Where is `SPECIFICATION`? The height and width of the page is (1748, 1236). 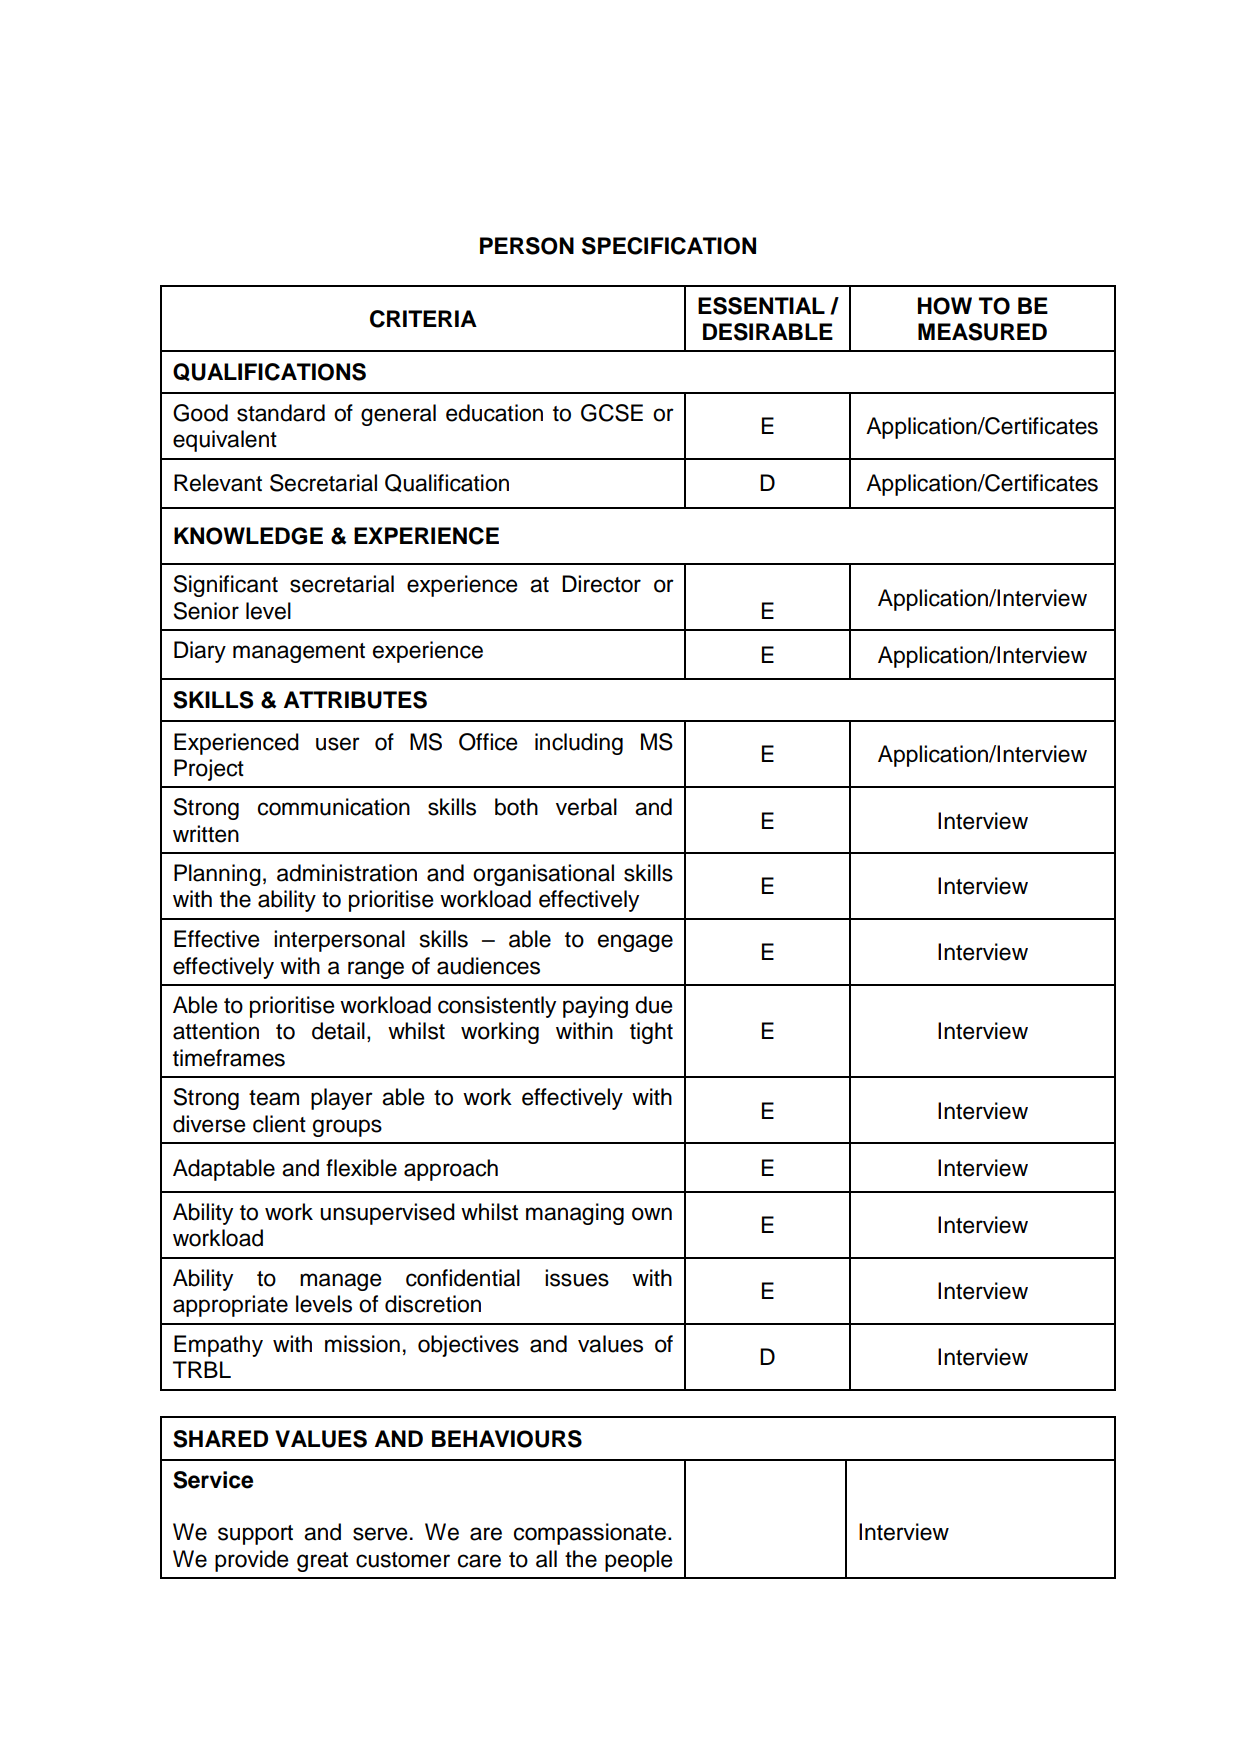 SPECIFICATION is located at coordinates (669, 246).
